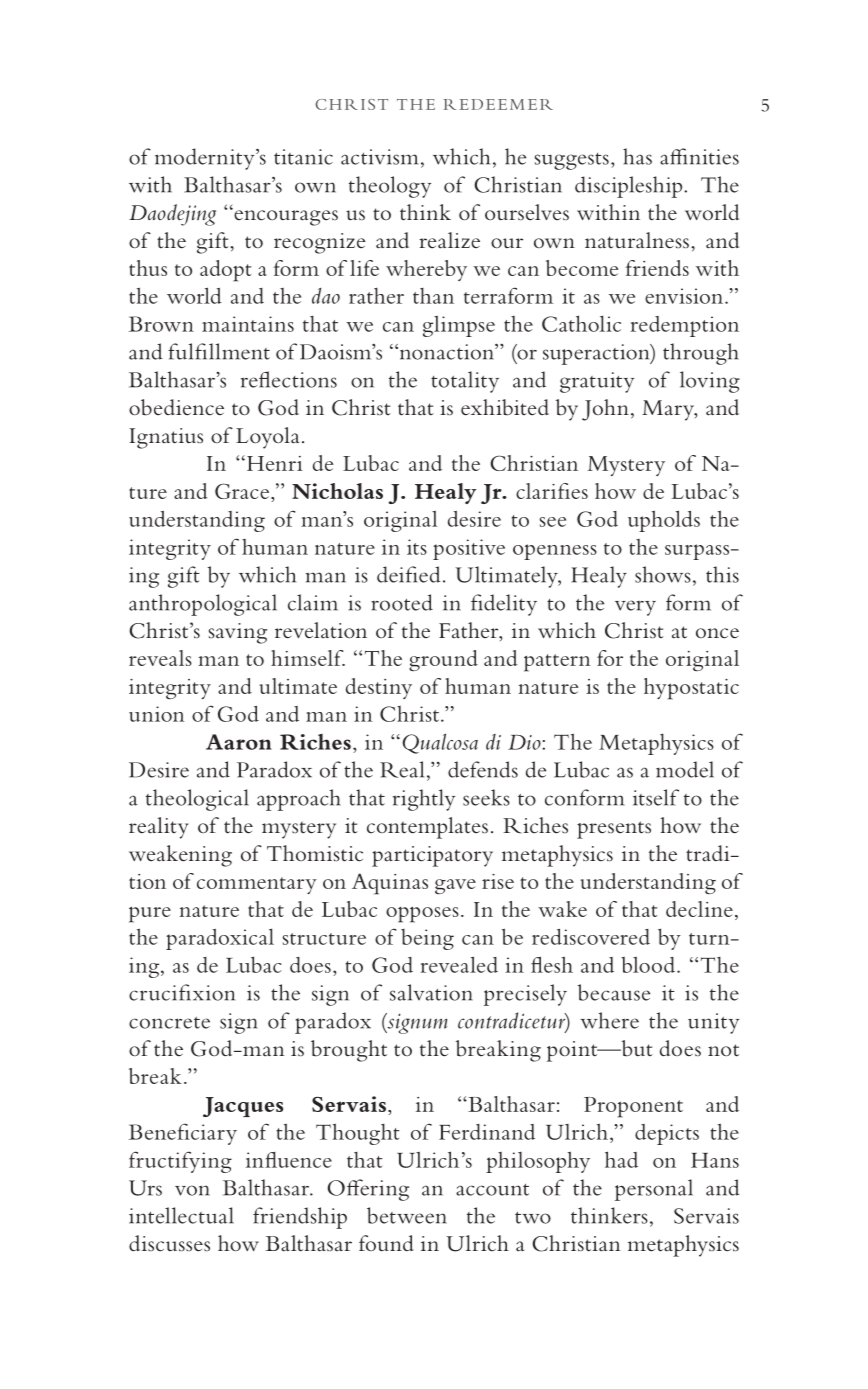 The image size is (868, 1389). Describe the element at coordinates (285, 217) in the image. I see `encourages` at that location.
